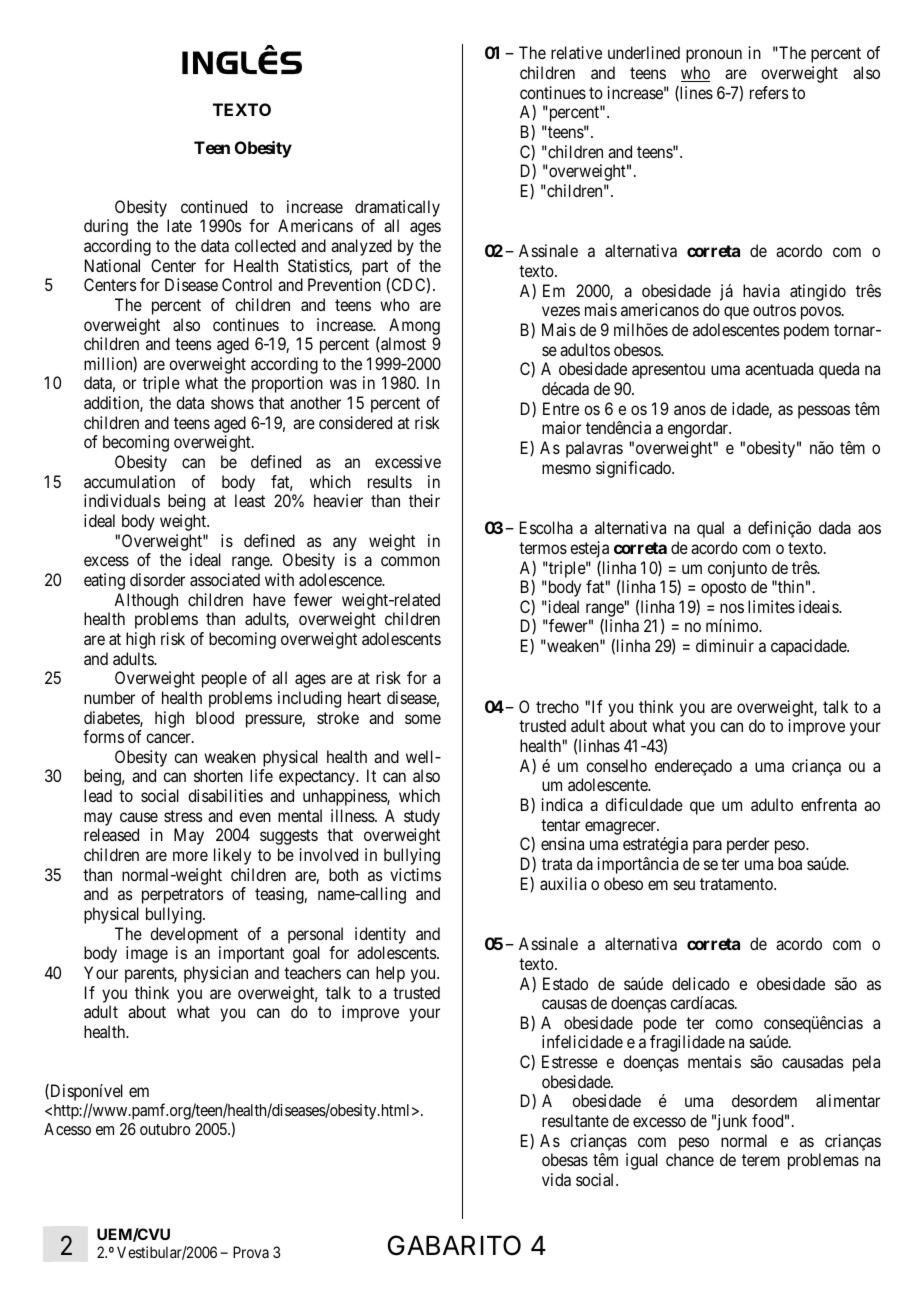 This screenshot has height=1308, width=924. Describe the element at coordinates (769, 92) in the screenshot. I see `refers` at that location.
